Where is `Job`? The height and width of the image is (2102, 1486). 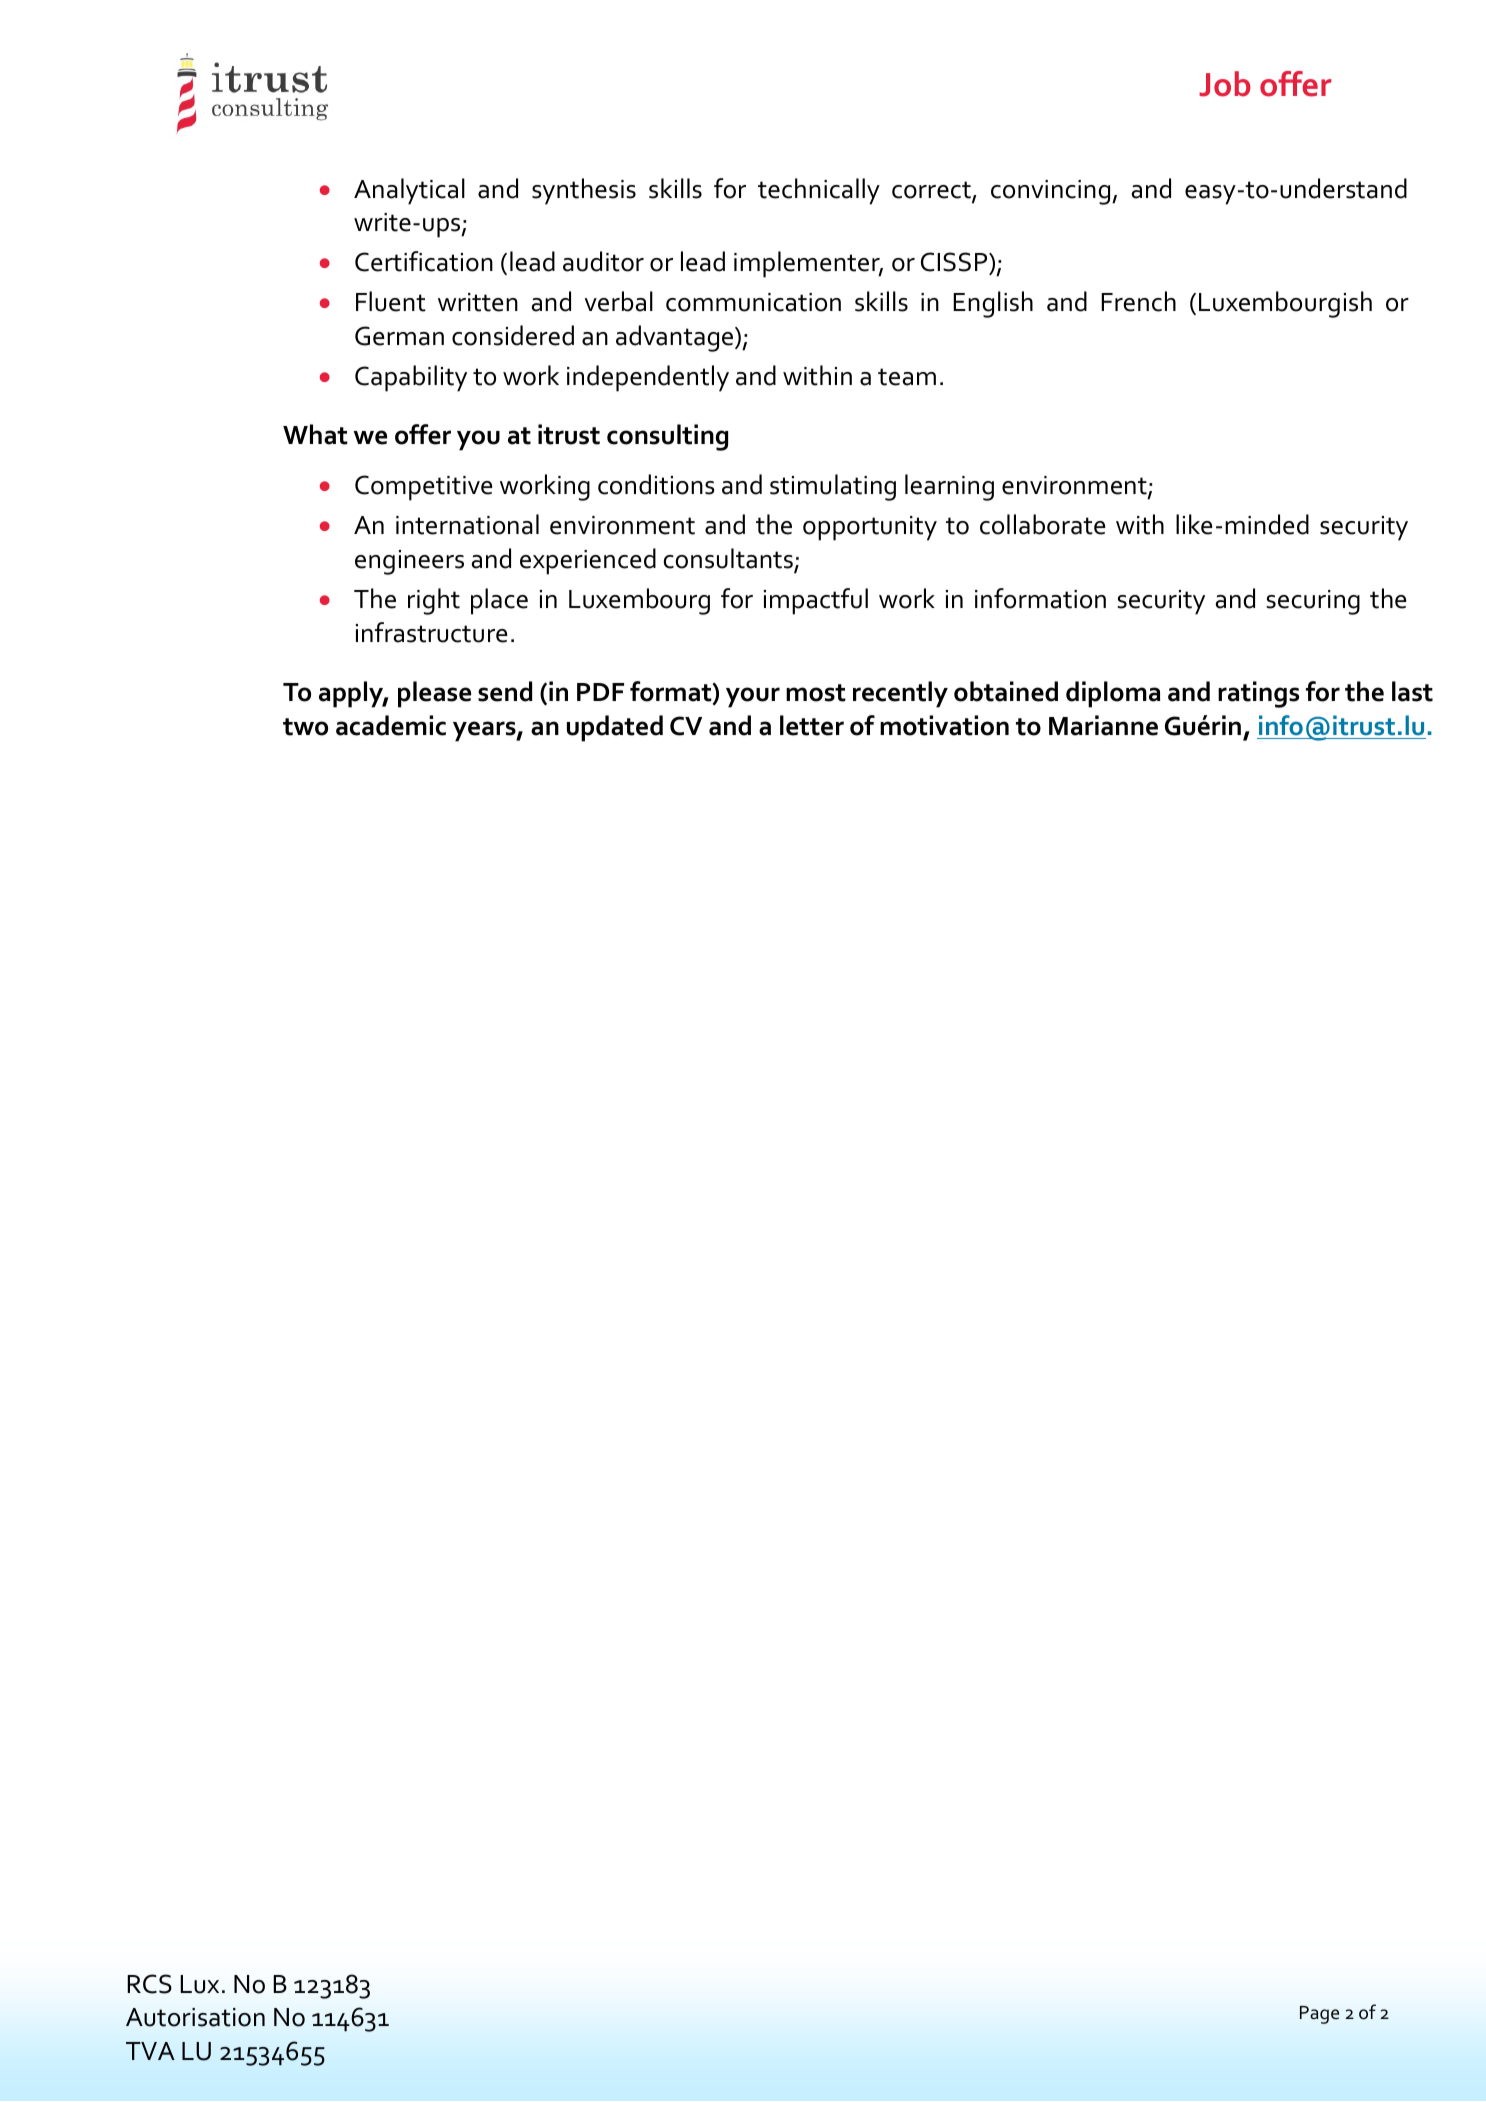 Job is located at coordinates (1225, 84).
